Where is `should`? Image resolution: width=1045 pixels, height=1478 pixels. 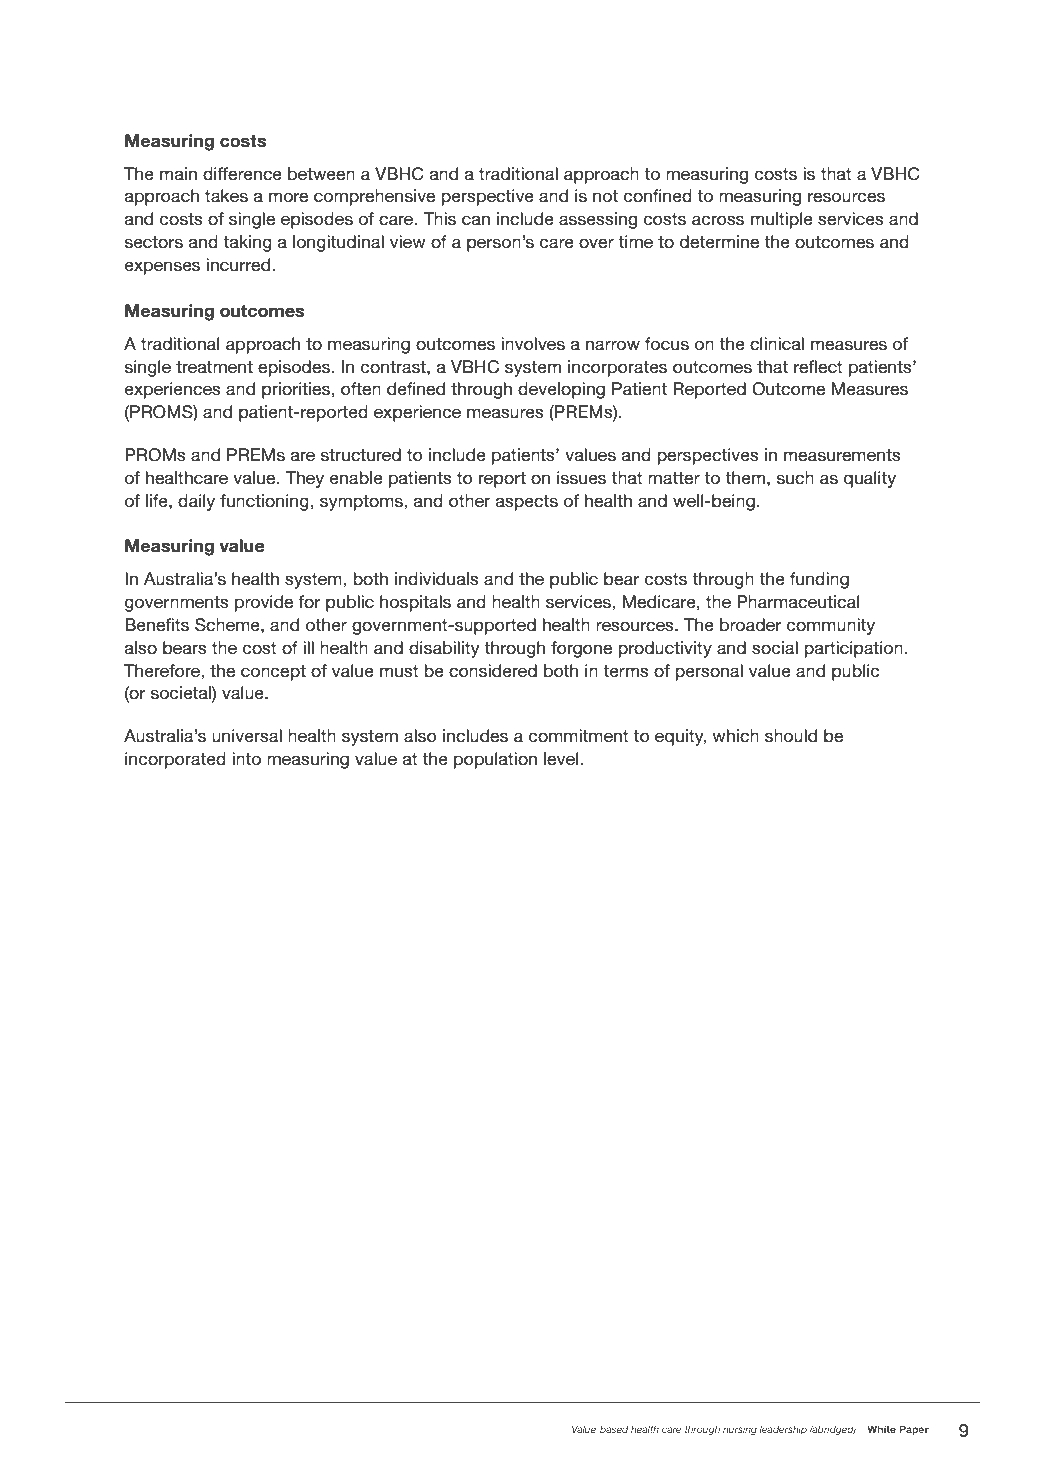 should is located at coordinates (791, 736).
